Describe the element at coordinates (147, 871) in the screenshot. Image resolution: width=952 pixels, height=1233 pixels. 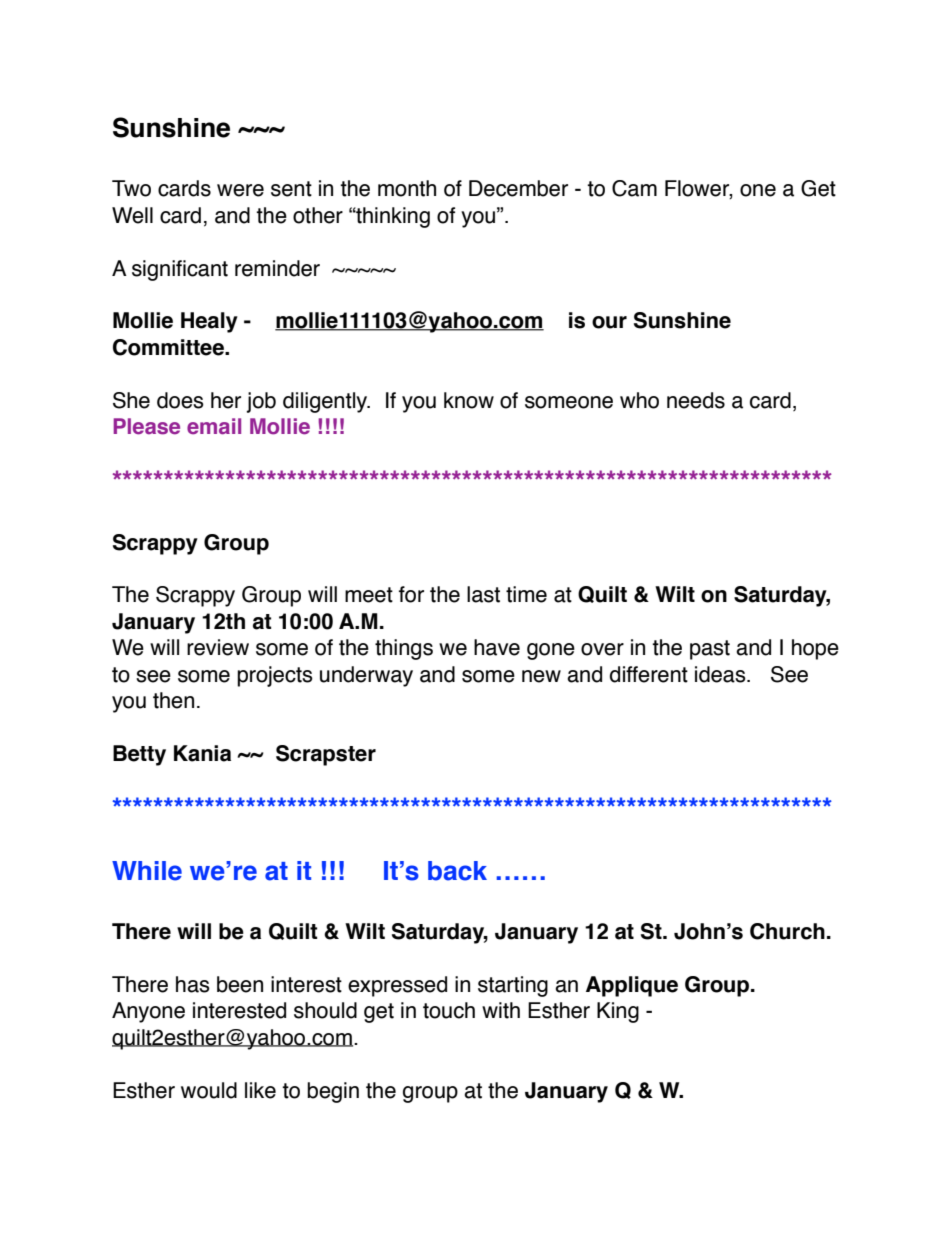
I see `While` at that location.
